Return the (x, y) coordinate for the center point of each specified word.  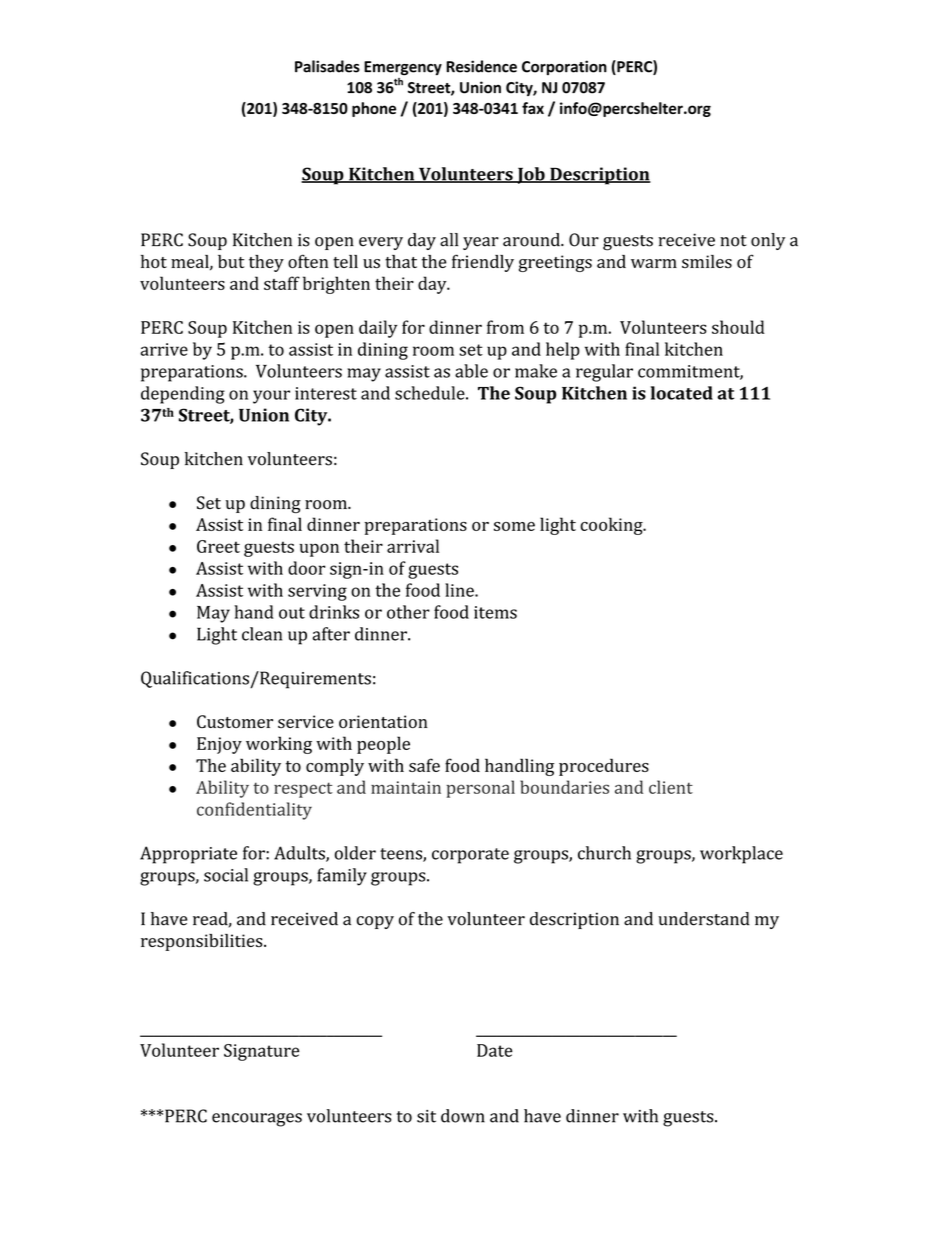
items (495, 612)
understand (704, 919)
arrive (164, 349)
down (463, 1116)
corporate (470, 856)
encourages (257, 1120)
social (226, 875)
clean (262, 634)
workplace (741, 855)
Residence (481, 66)
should (738, 327)
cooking (612, 526)
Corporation (564, 67)
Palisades (327, 66)
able (471, 371)
